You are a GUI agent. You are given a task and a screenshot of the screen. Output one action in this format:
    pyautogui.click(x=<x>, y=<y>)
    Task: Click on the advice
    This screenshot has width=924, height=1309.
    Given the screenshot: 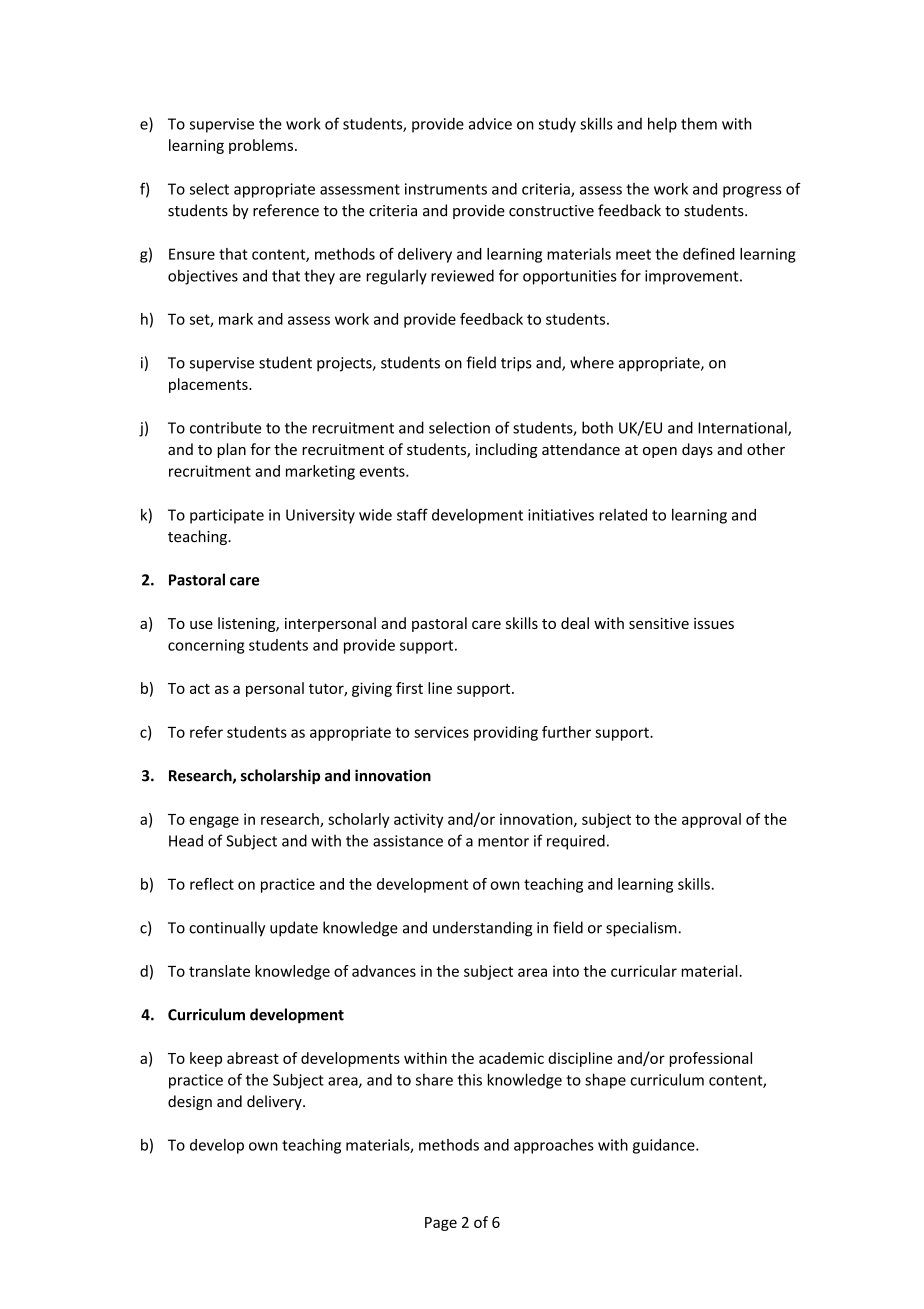 What is the action you would take?
    pyautogui.click(x=490, y=123)
